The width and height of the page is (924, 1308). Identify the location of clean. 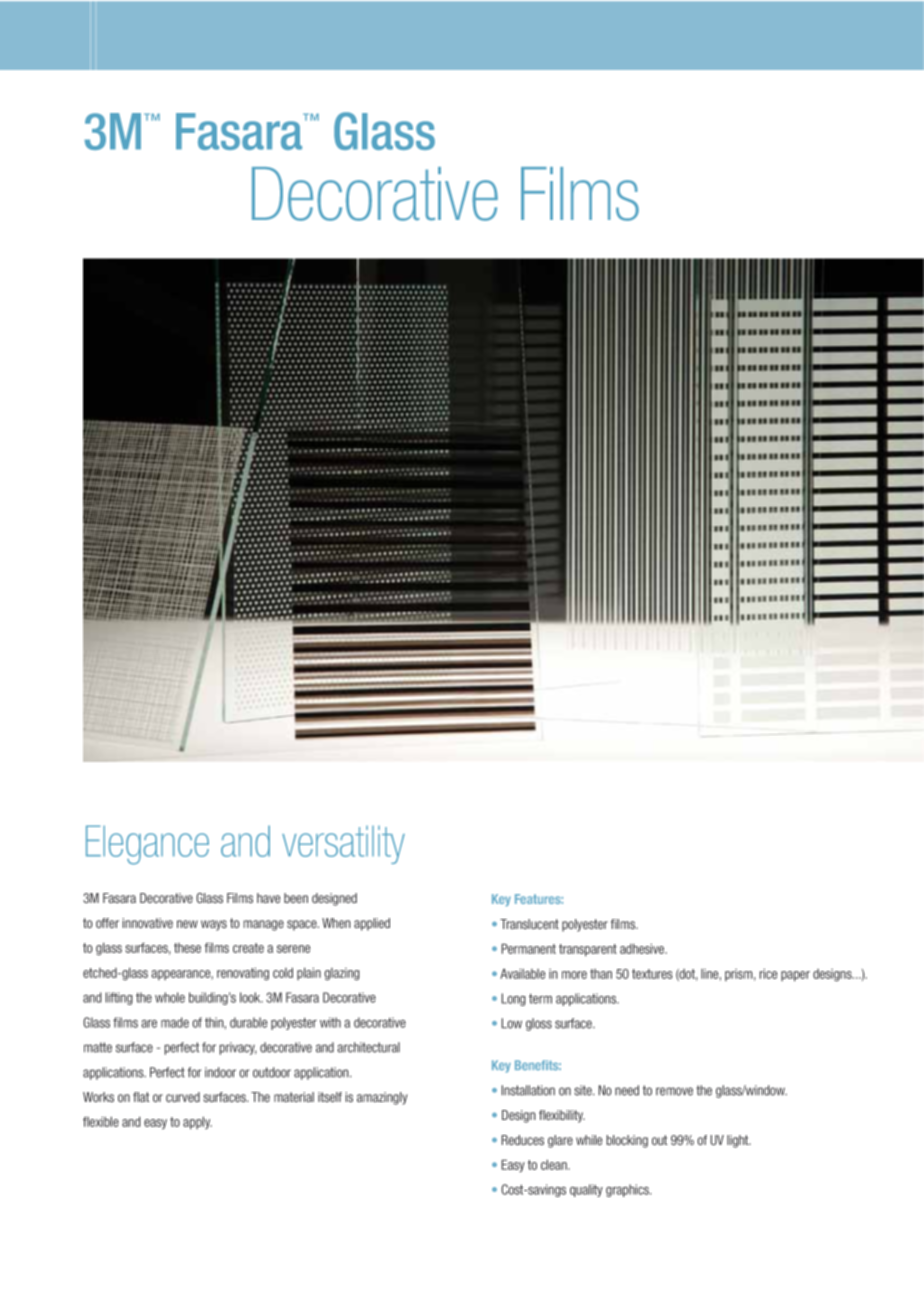
(555, 1165).
